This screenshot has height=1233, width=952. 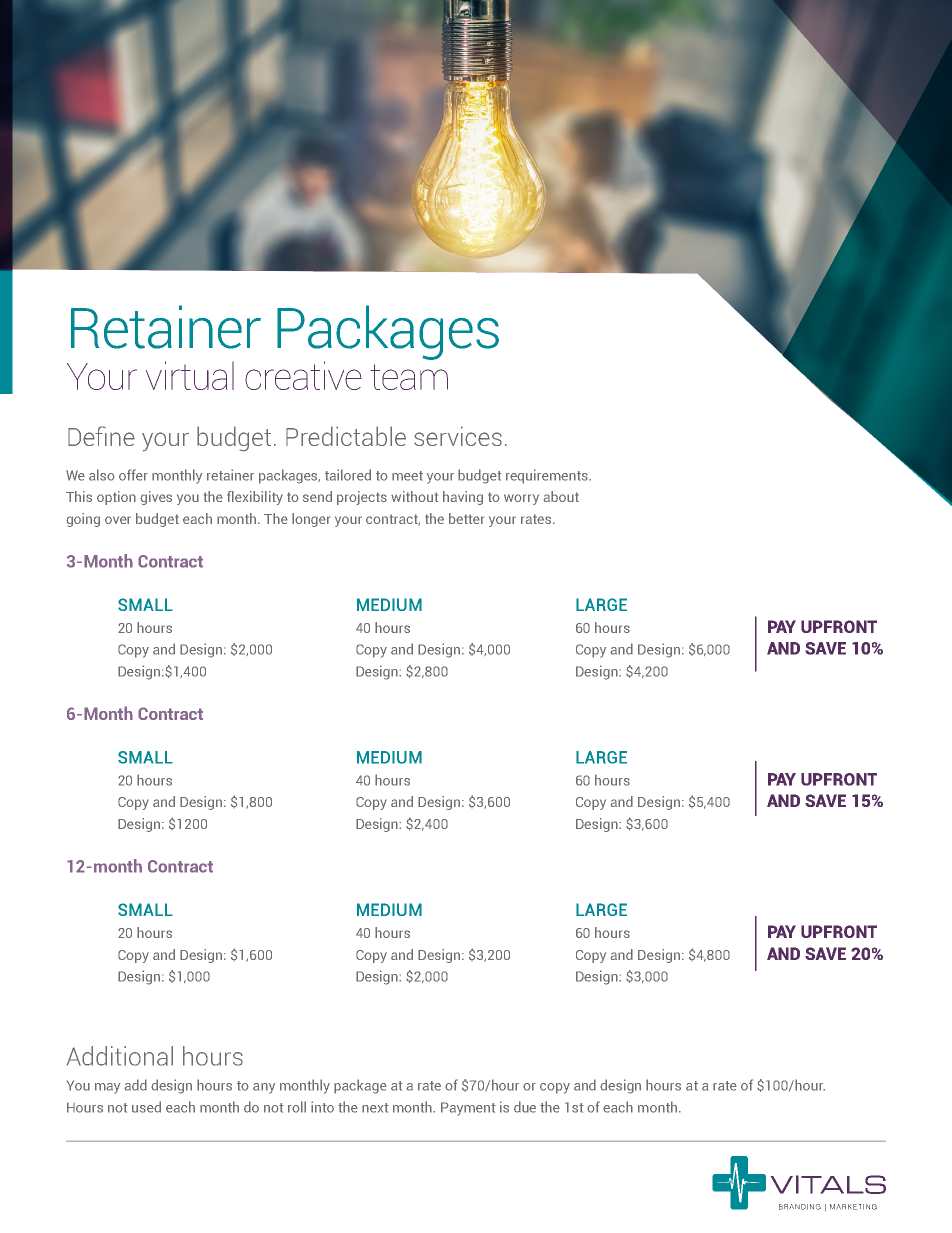 What do you see at coordinates (303, 375) in the screenshot?
I see `creative` at bounding box center [303, 375].
